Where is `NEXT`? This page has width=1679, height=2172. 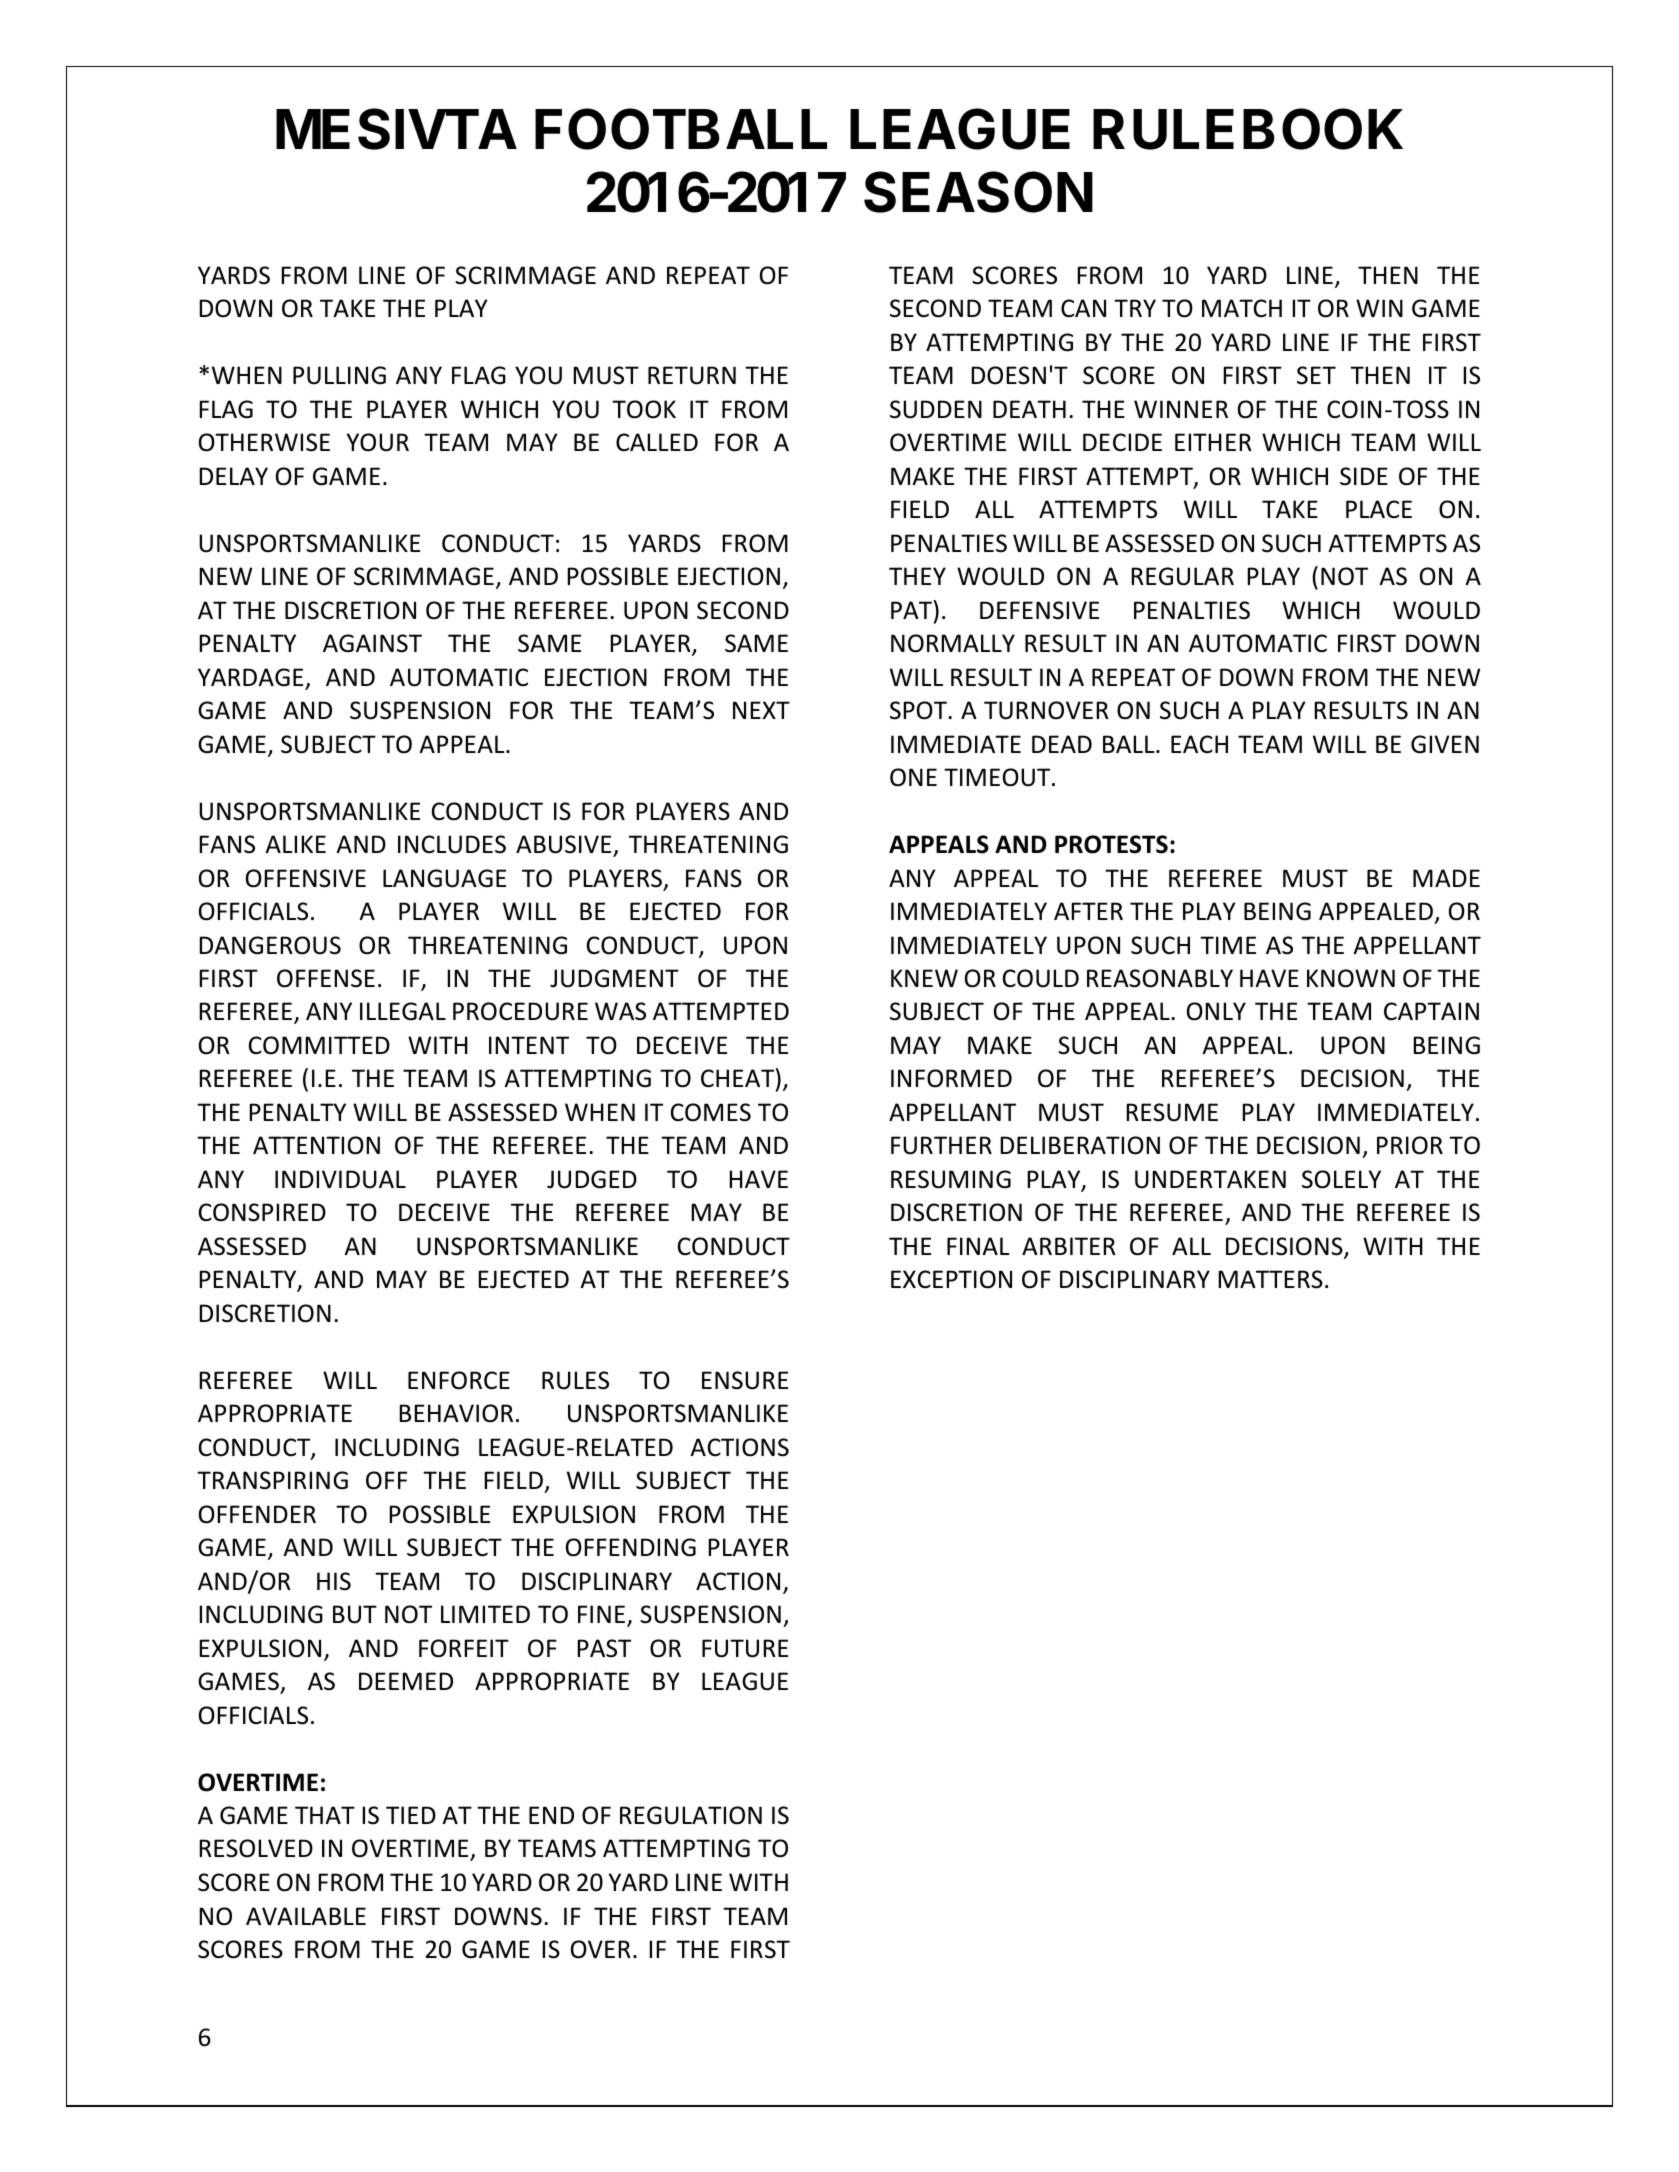
NEXT is located at coordinates (761, 710).
